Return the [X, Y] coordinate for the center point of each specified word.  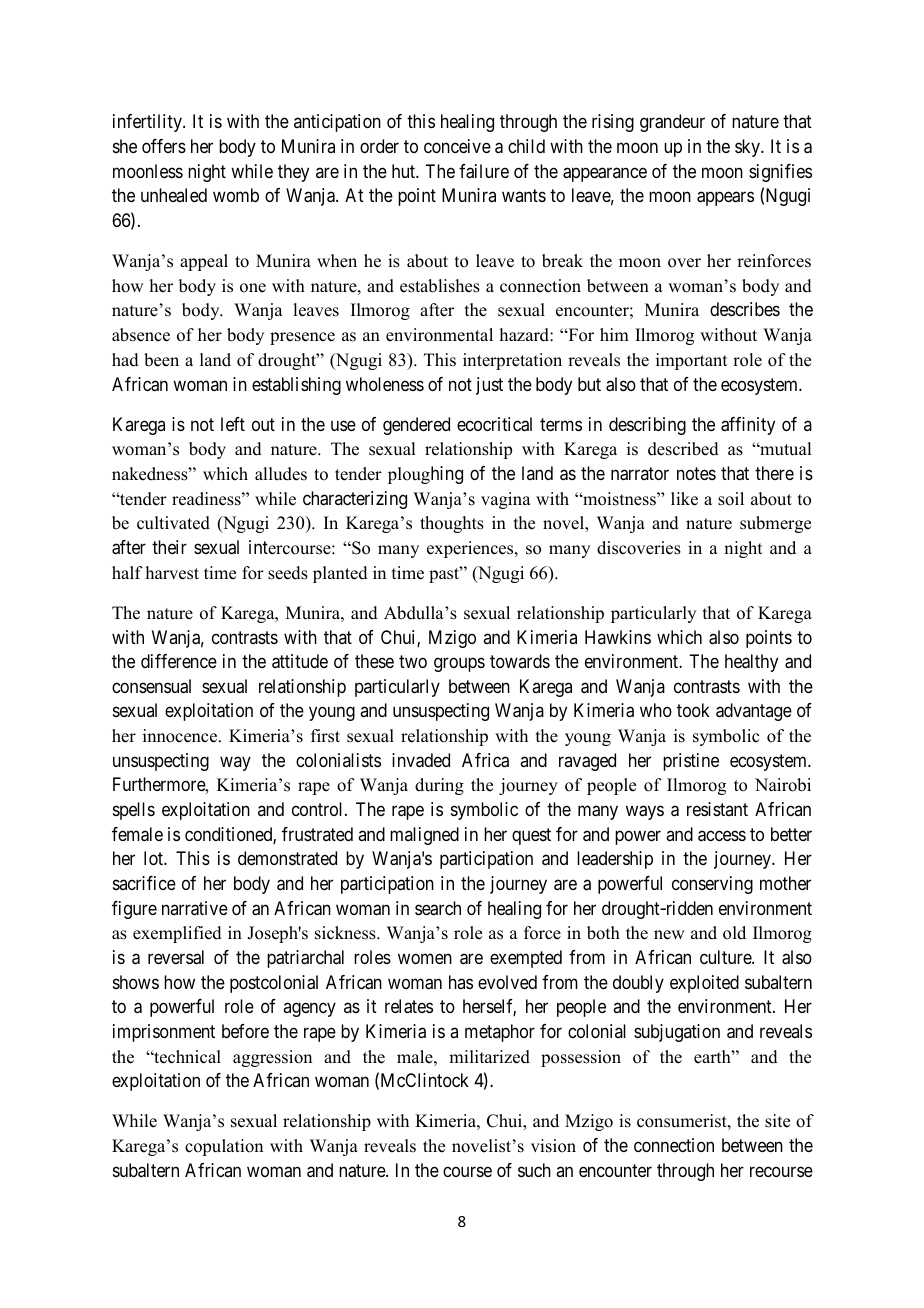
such [534, 1170]
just [489, 386]
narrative [195, 908]
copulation [224, 1147]
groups [459, 665]
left [233, 424]
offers [164, 146]
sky [749, 148]
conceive [457, 146]
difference [179, 661]
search [438, 908]
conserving [712, 885]
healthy [751, 663]
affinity [748, 426]
